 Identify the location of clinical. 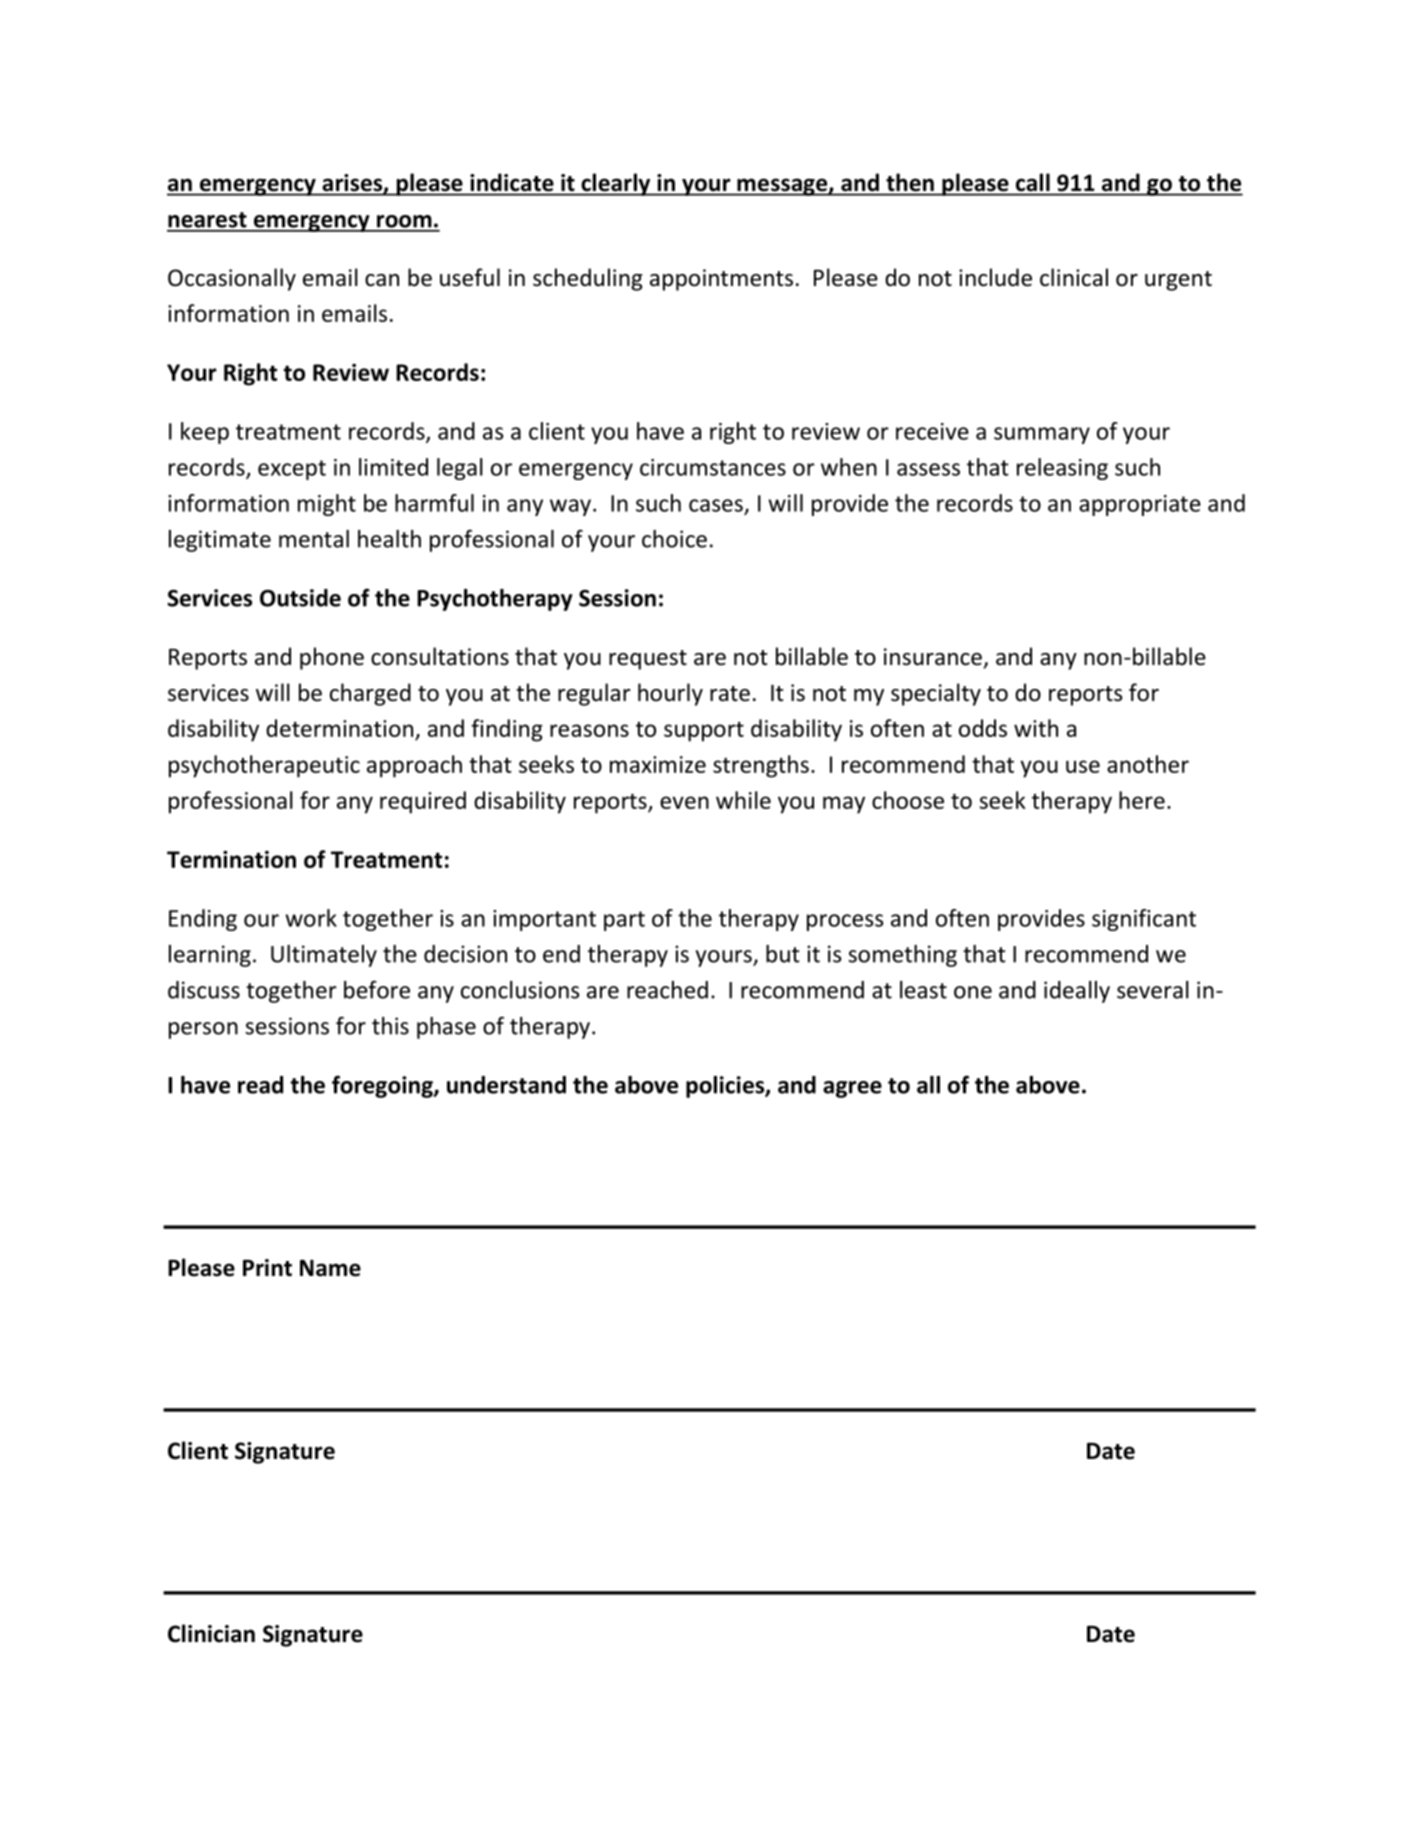
(1074, 277).
